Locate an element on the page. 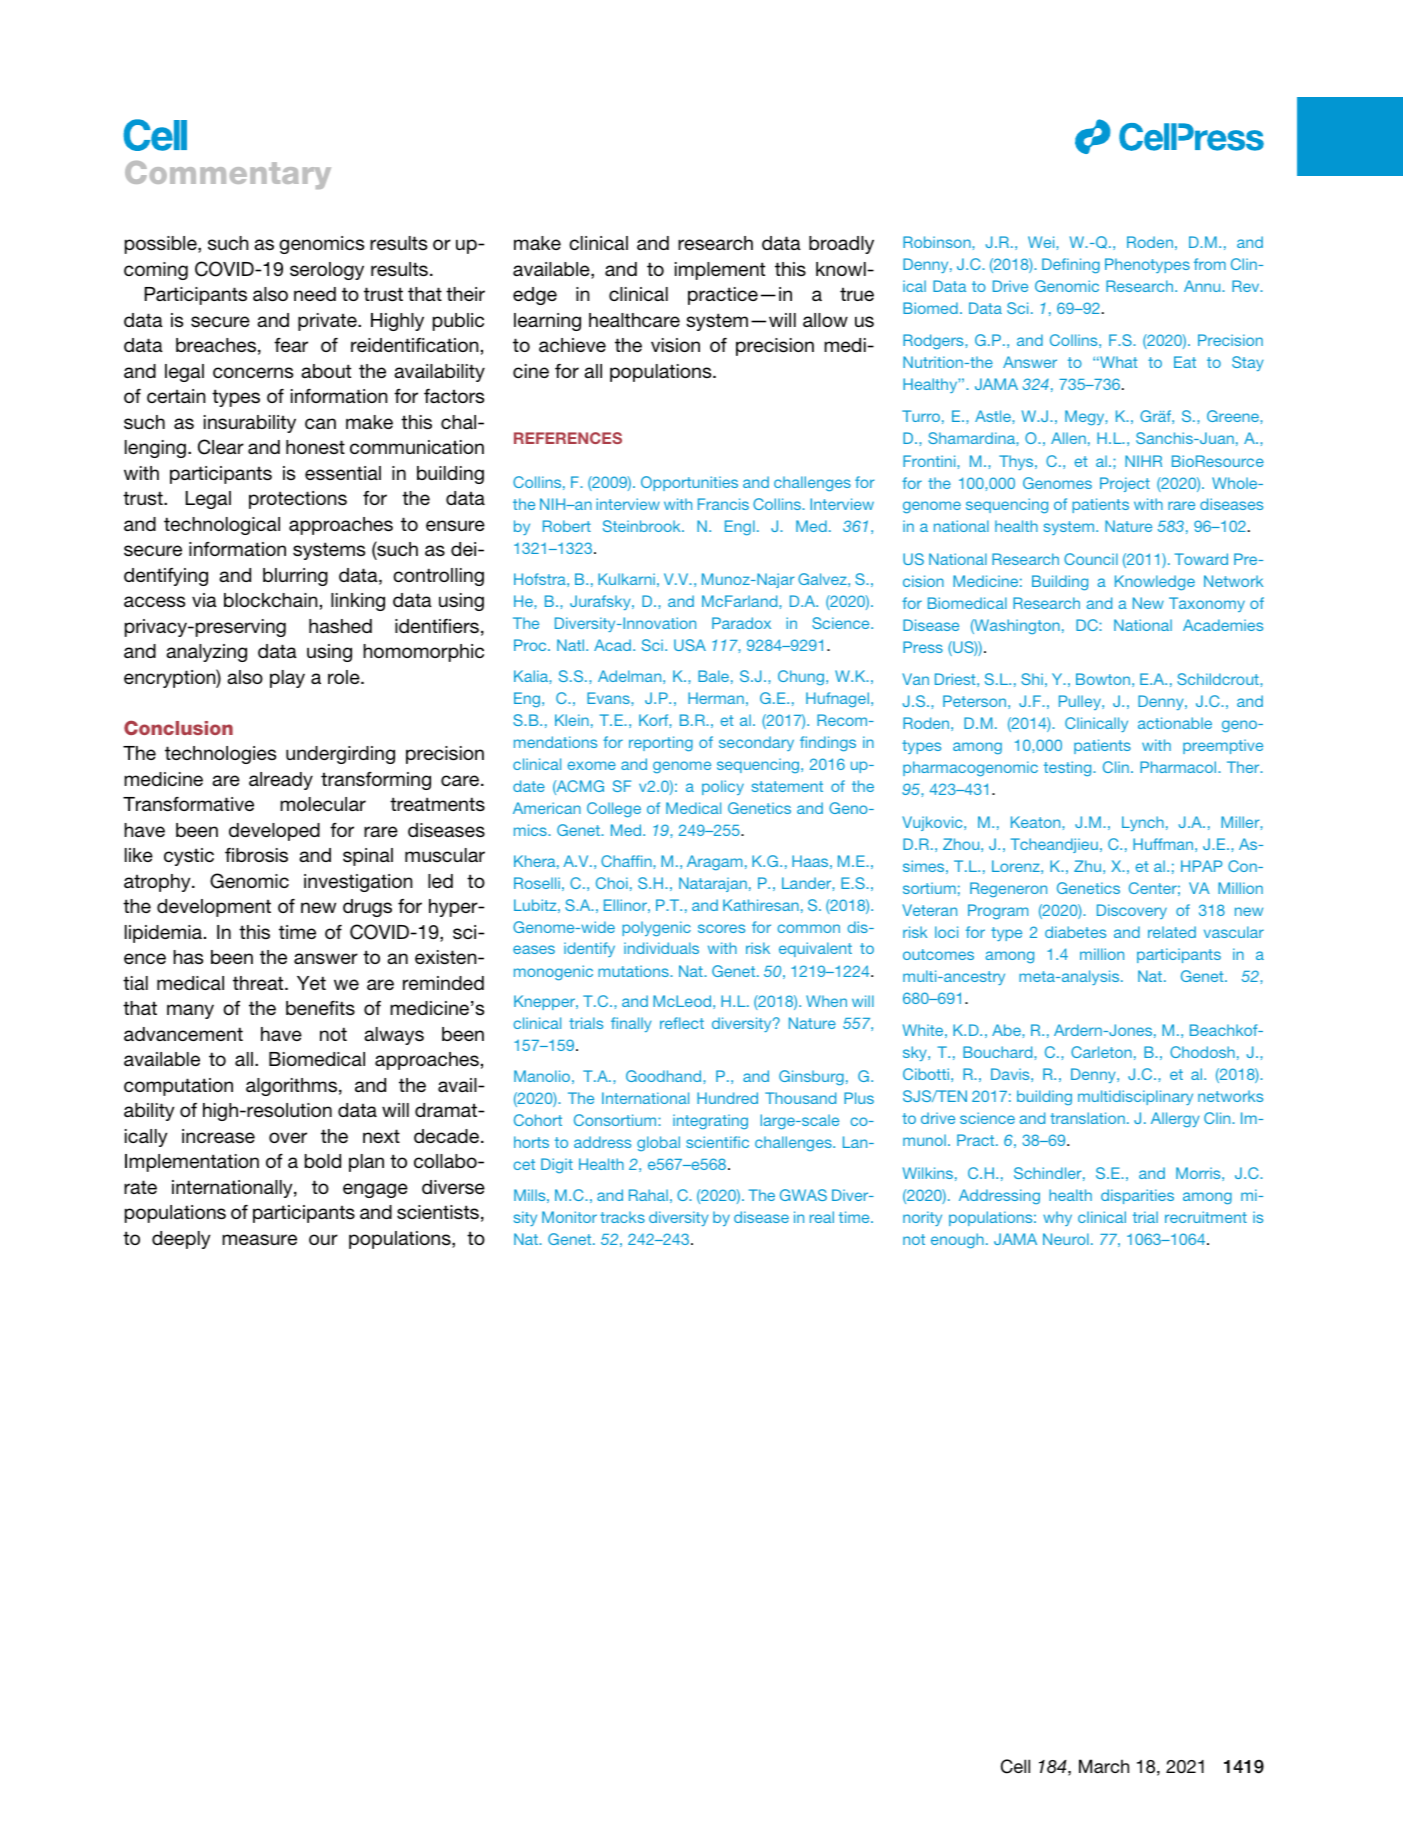 The width and height of the page is (1403, 1822). Defining is located at coordinates (1071, 266).
